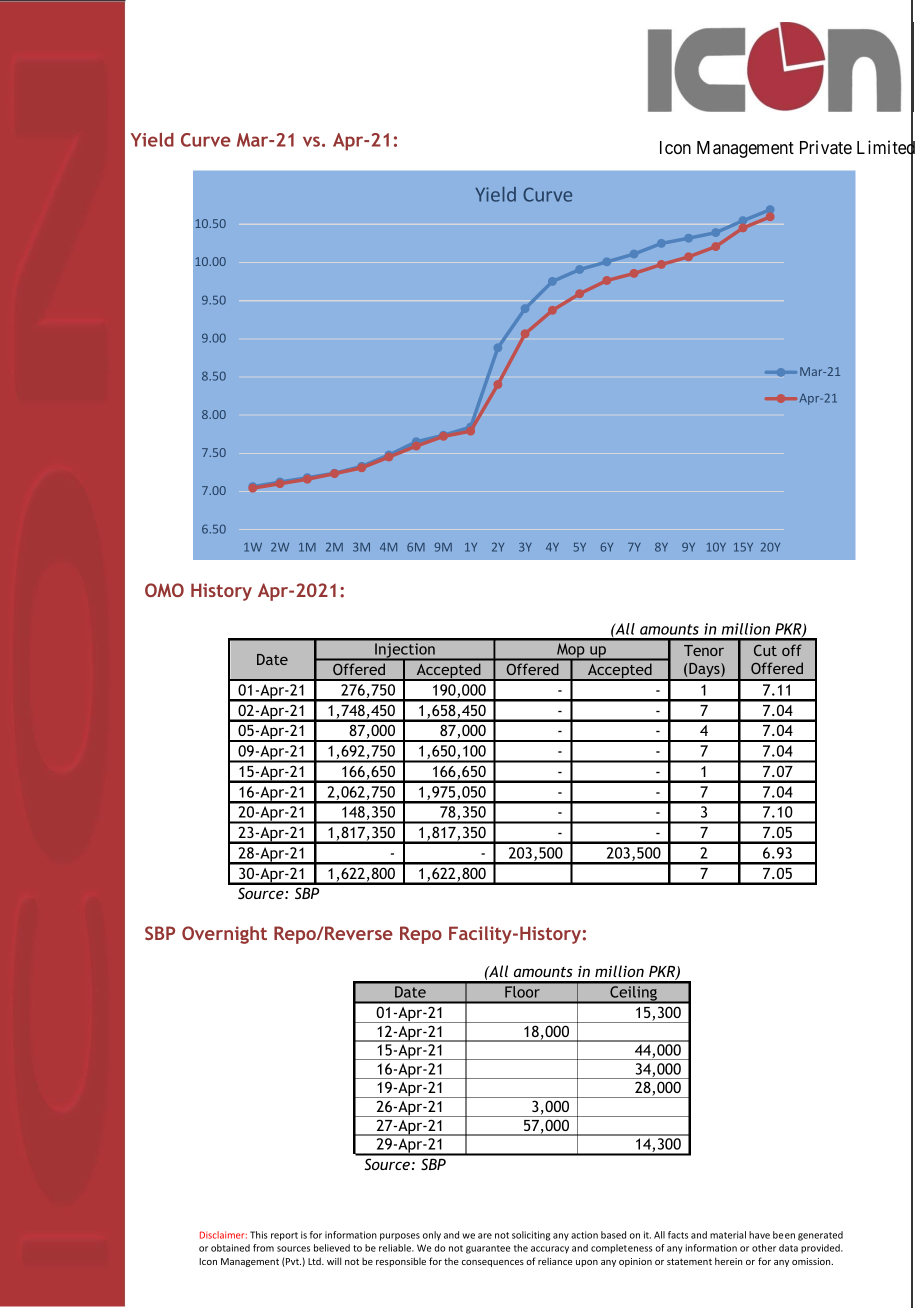  Describe the element at coordinates (820, 1236) in the document. I see `generated` at that location.
